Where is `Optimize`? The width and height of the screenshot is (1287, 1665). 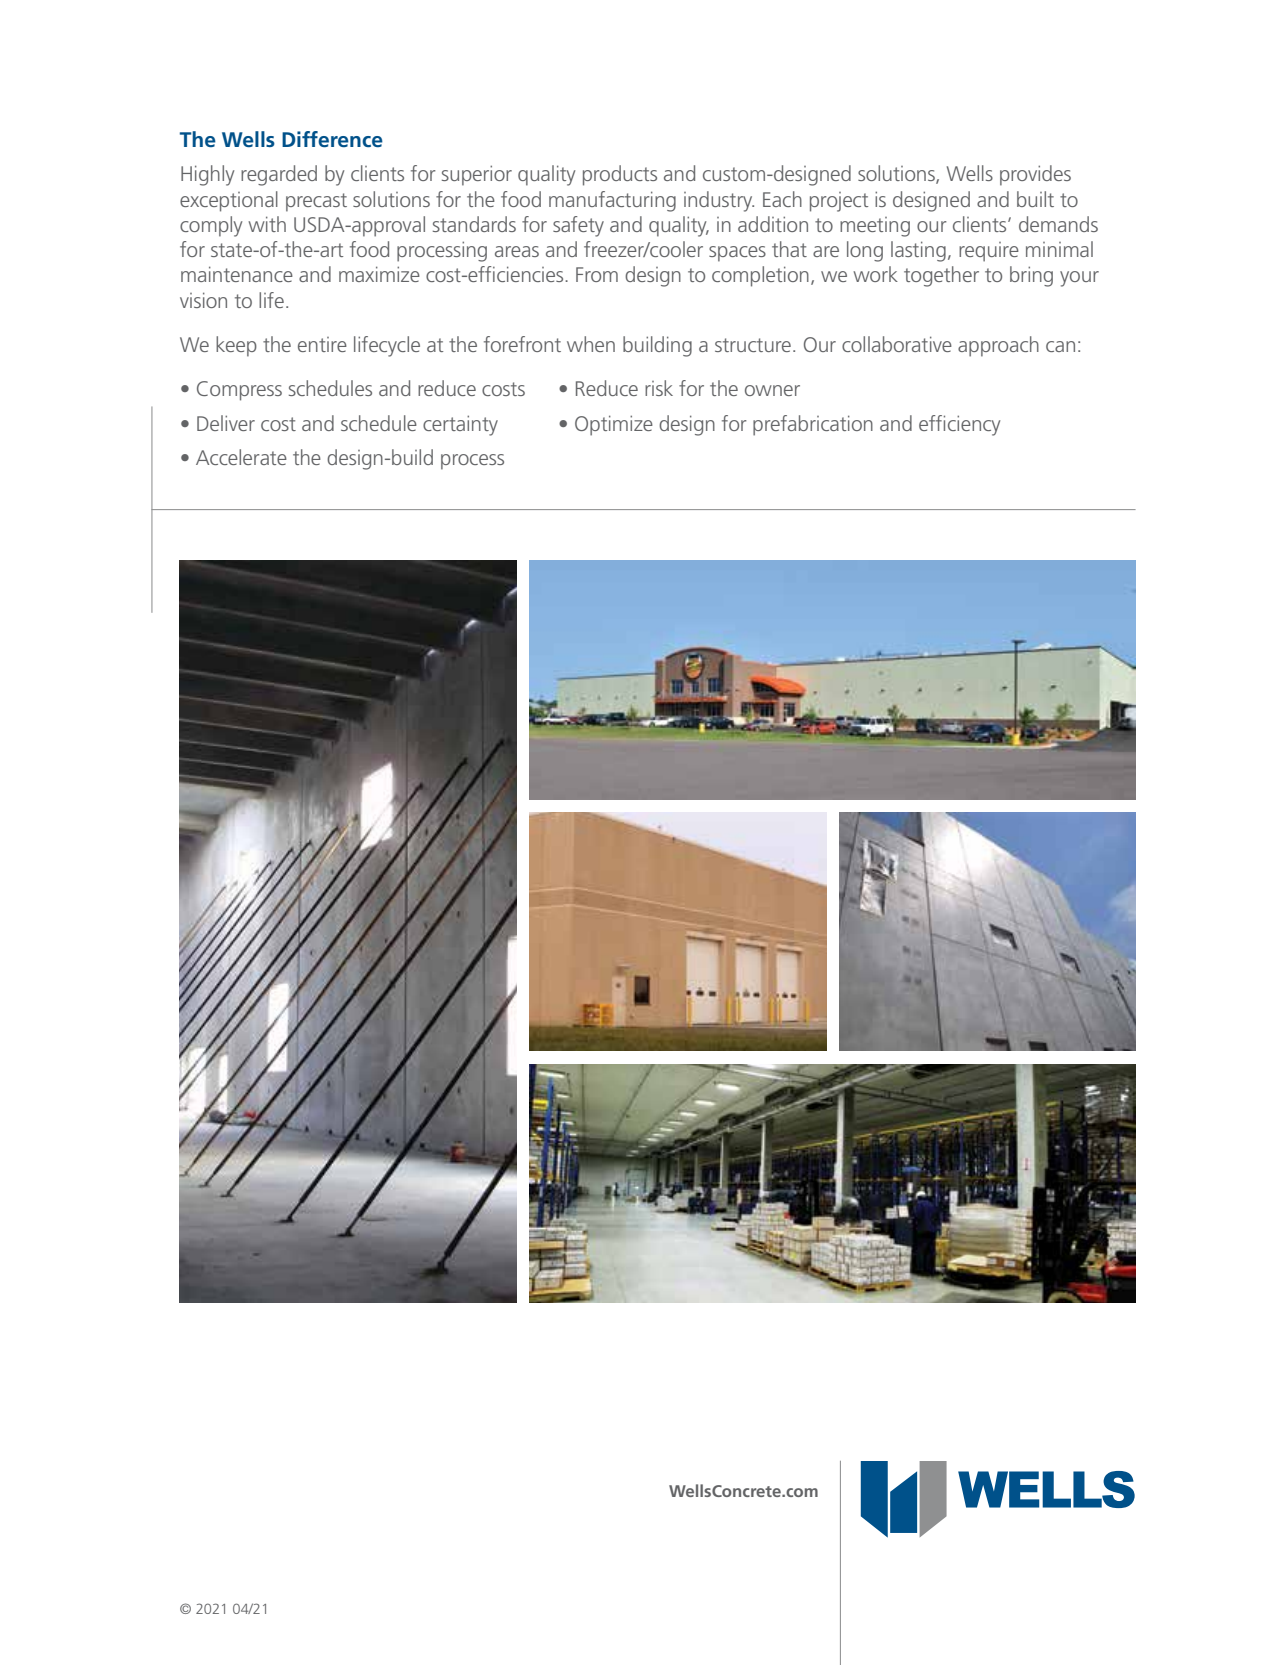
Optimize is located at coordinates (614, 425).
